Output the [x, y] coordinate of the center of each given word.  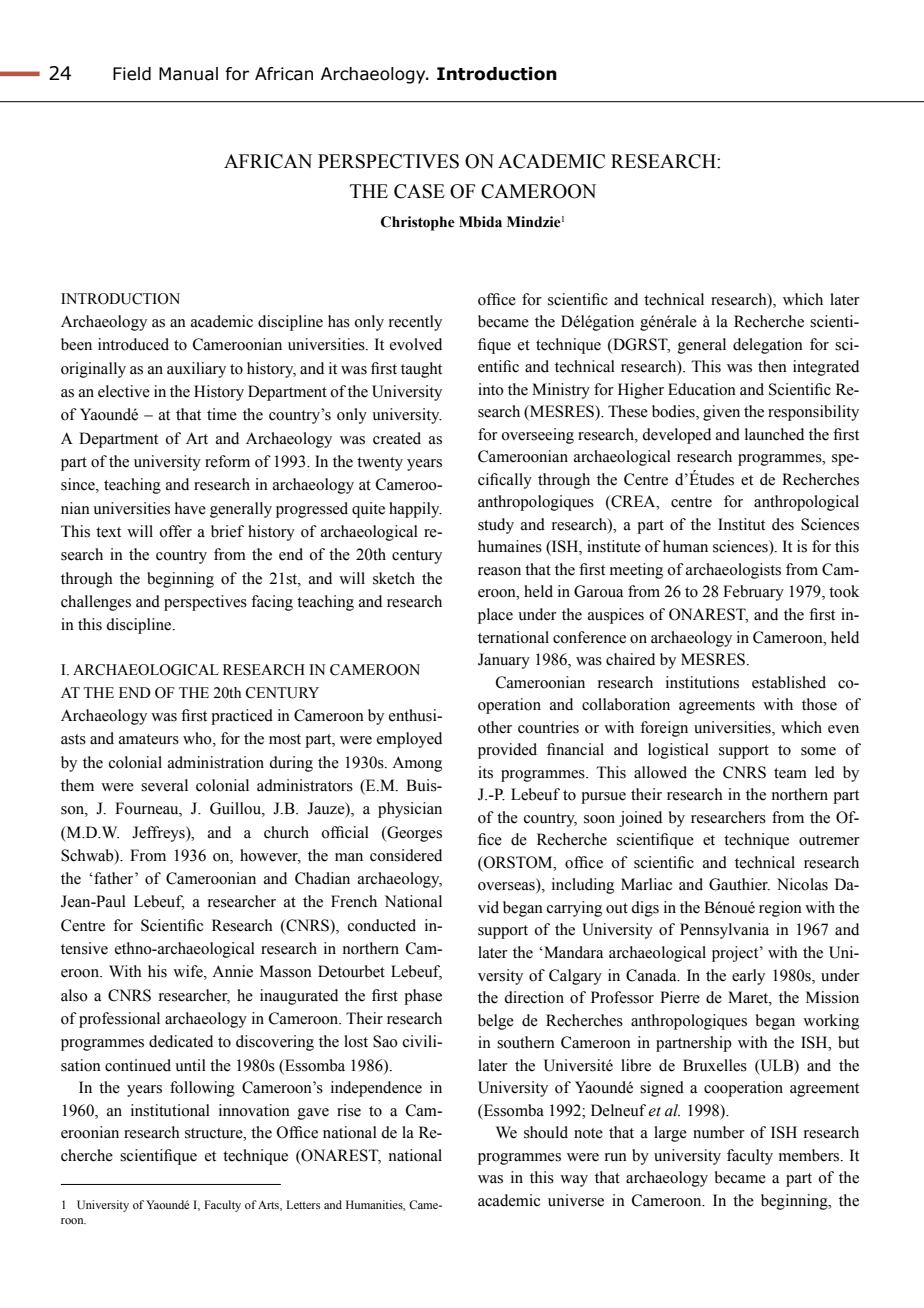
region [780, 909]
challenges [96, 603]
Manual [188, 74]
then [772, 366]
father [114, 878]
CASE [419, 191]
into [491, 389]
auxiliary [196, 370]
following [202, 1089]
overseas [507, 887]
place [495, 616]
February [753, 593]
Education [702, 389]
